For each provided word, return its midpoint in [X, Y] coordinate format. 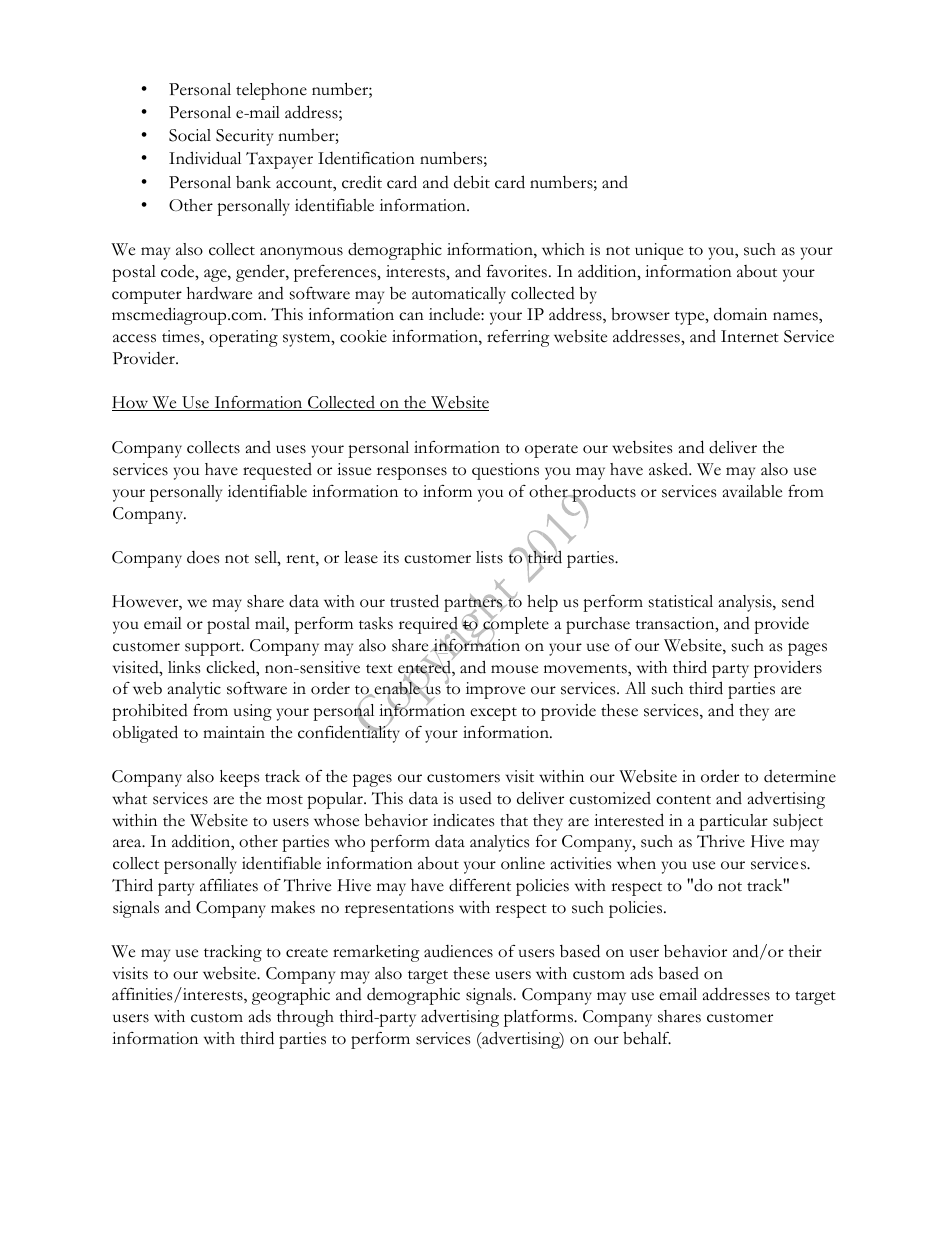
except [493, 714]
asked [670, 469]
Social [190, 135]
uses [291, 449]
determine [800, 776]
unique [659, 251]
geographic [291, 996]
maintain [234, 732]
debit [472, 182]
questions [505, 471]
